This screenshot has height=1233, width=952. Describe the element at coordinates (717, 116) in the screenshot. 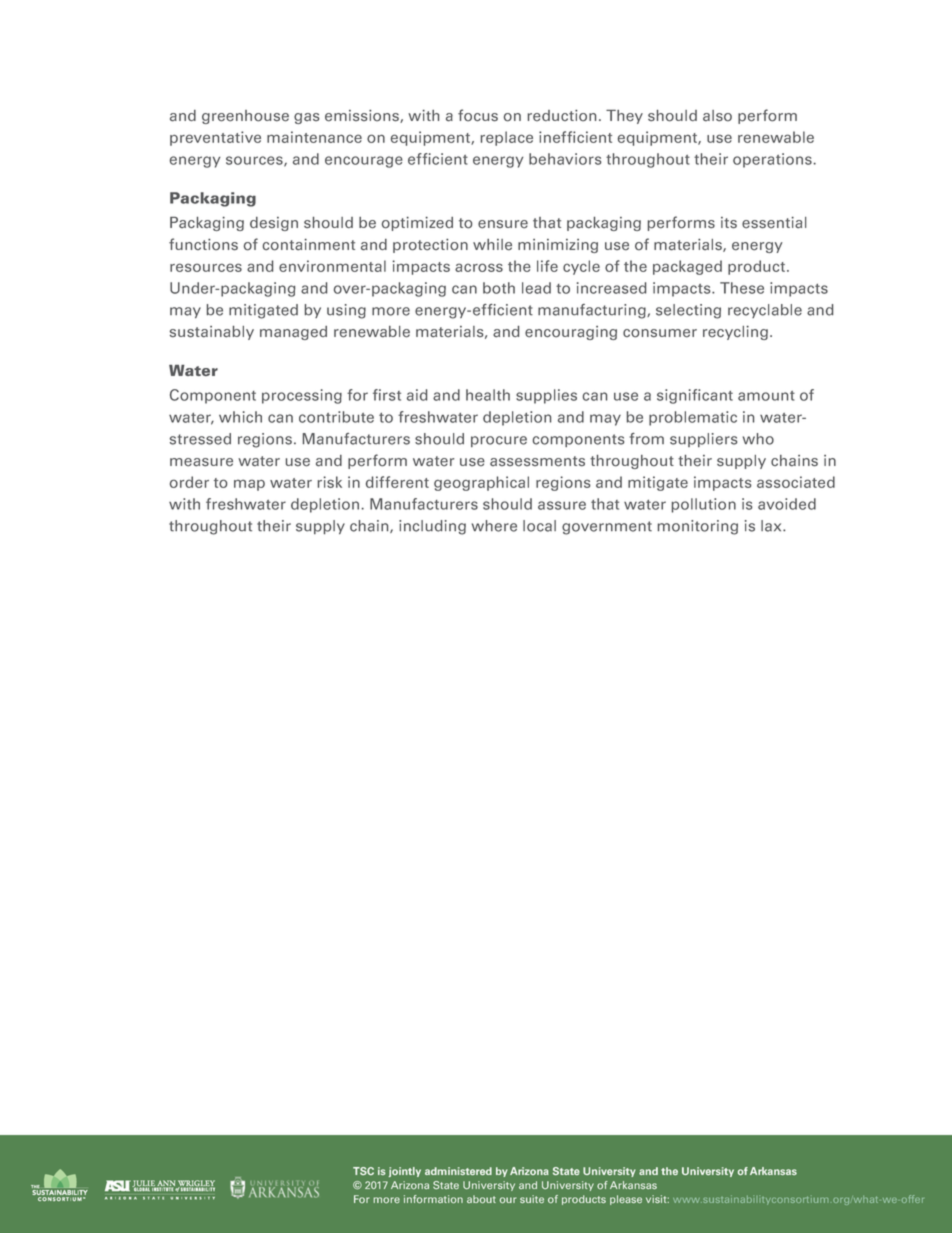

I see `also` at that location.
